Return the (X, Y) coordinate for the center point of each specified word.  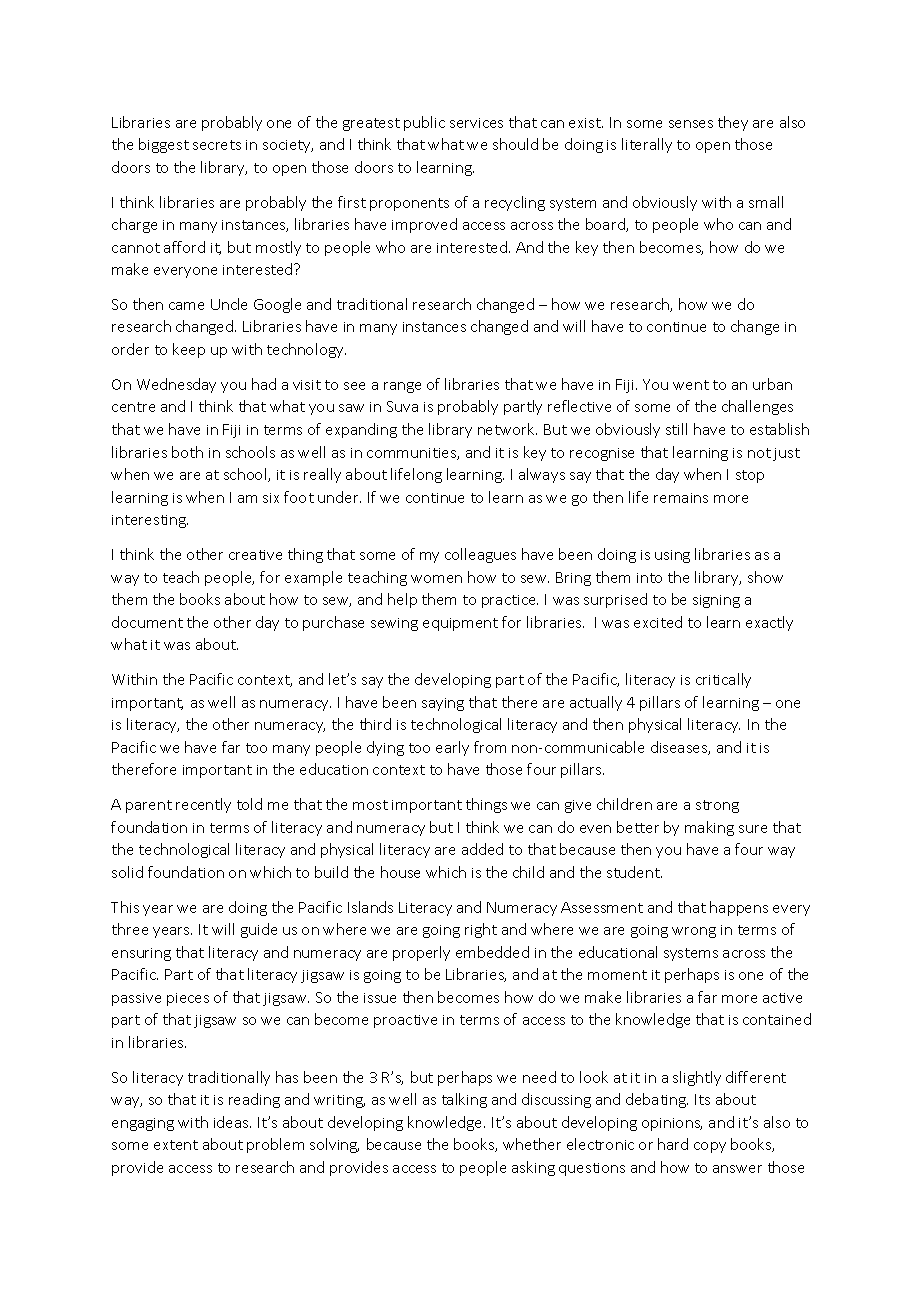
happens (739, 908)
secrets (217, 145)
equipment (460, 624)
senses (691, 124)
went (691, 385)
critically (723, 680)
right (481, 930)
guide (259, 930)
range (402, 387)
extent (176, 1145)
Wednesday (176, 385)
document (147, 622)
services (476, 123)
